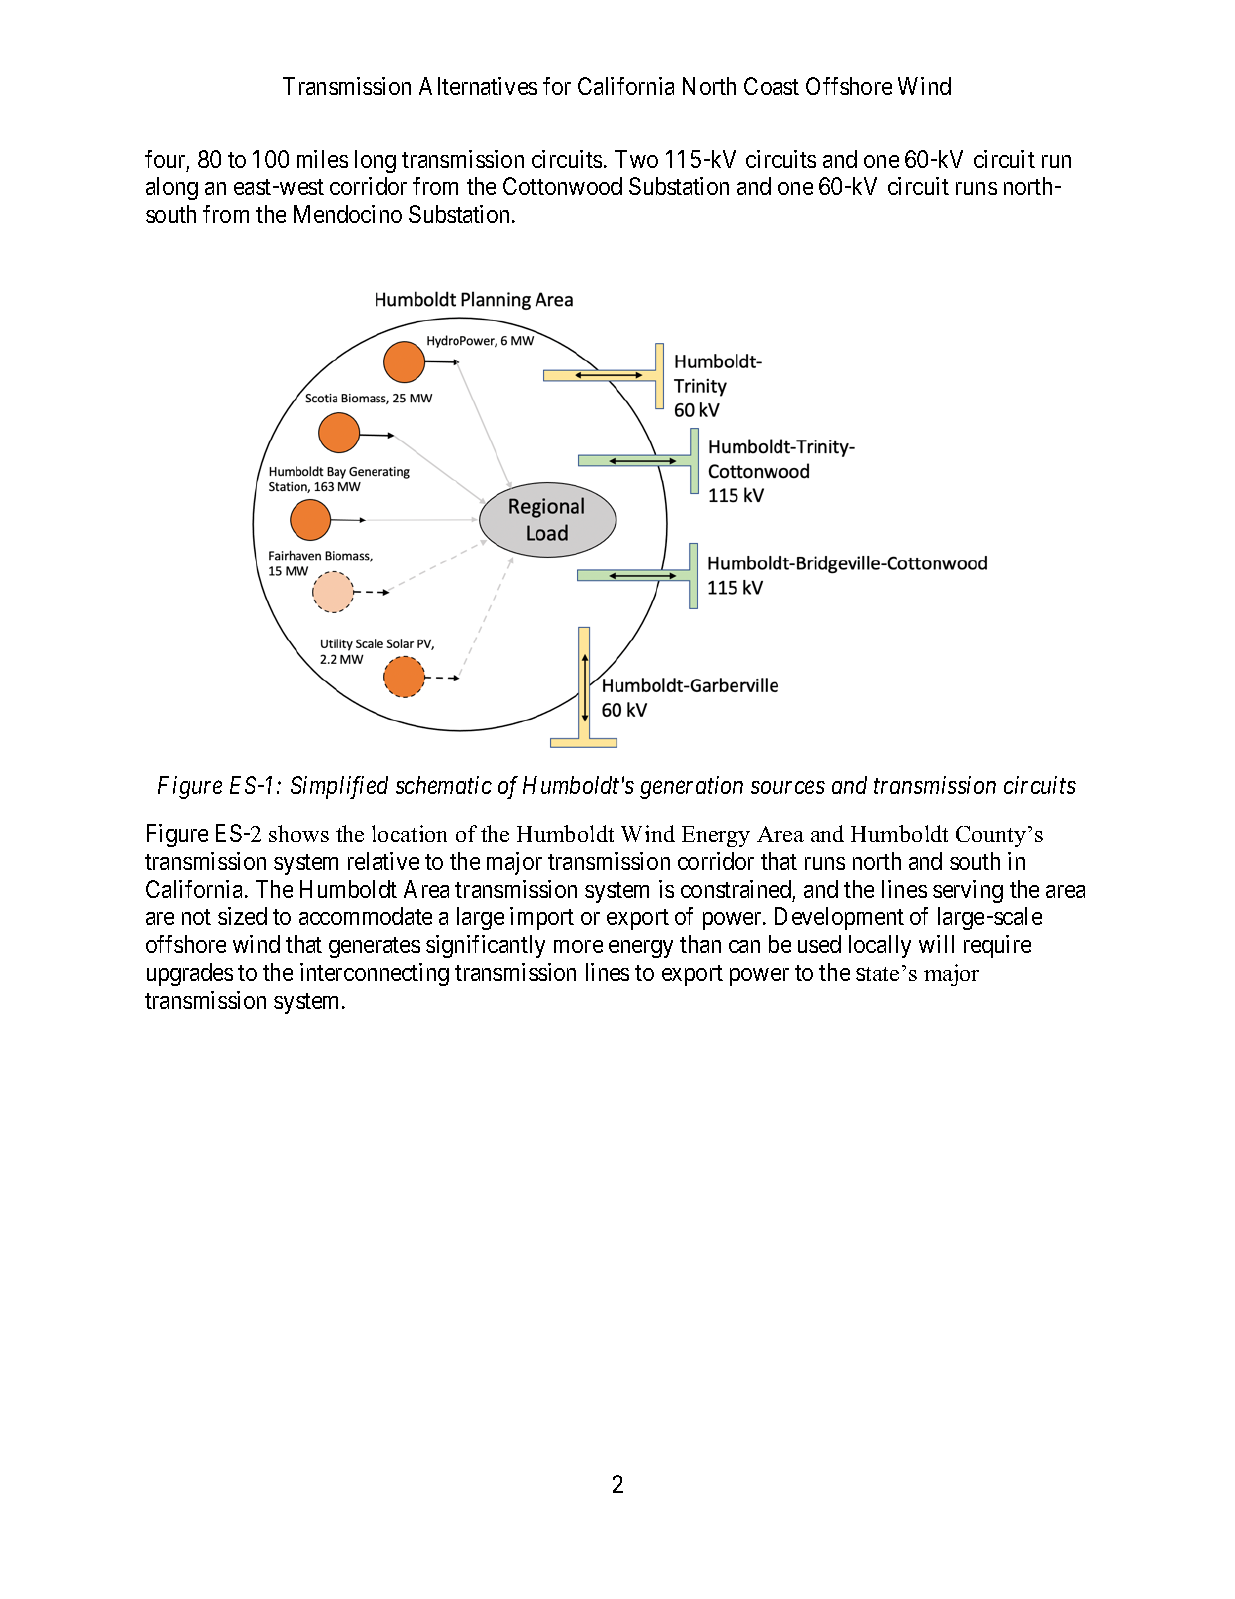  Describe the element at coordinates (880, 946) in the page. I see `locally` at that location.
